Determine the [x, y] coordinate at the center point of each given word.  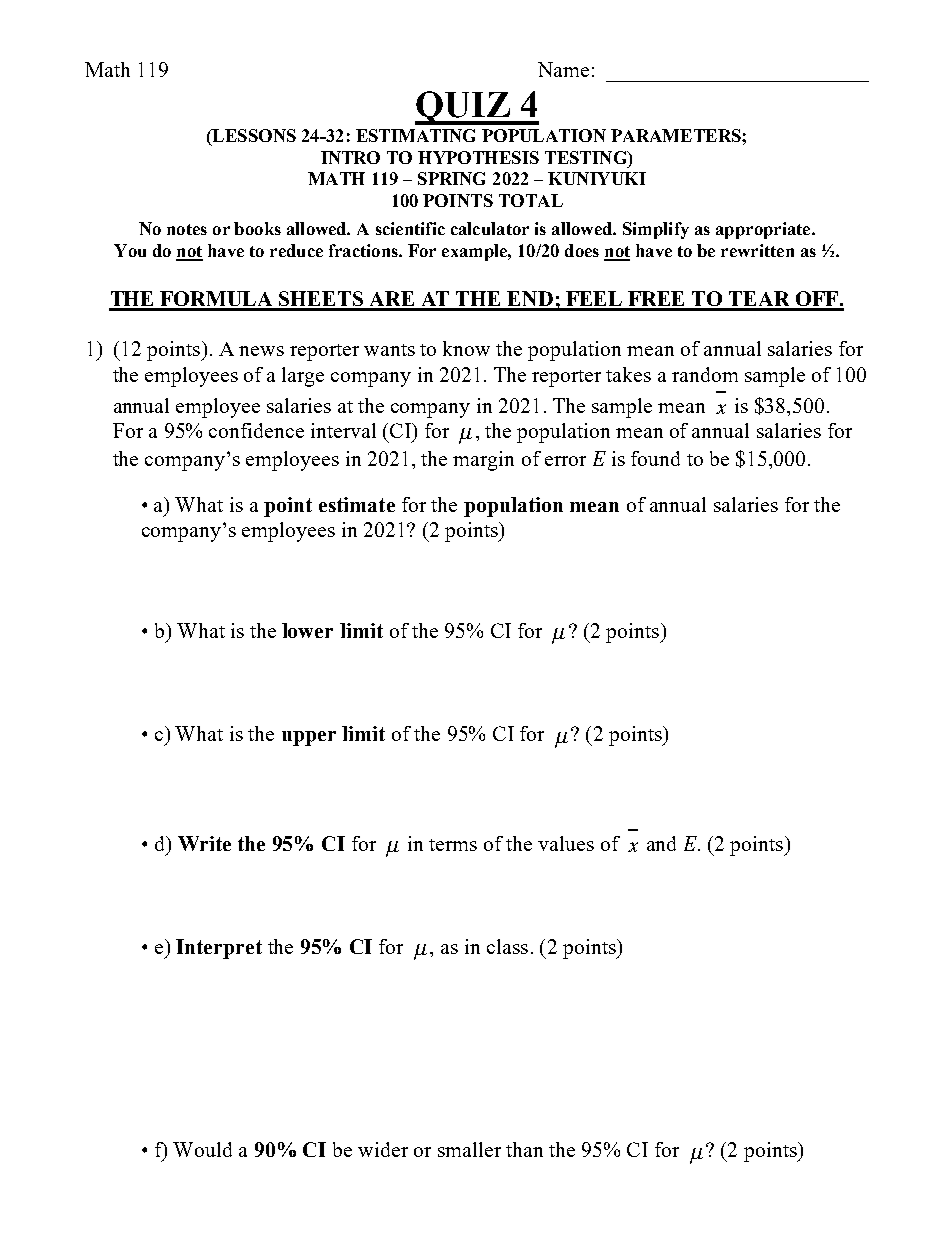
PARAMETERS [677, 135]
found [655, 458]
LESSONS [253, 137]
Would [202, 1149]
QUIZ [463, 108]
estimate [357, 504]
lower [307, 630]
